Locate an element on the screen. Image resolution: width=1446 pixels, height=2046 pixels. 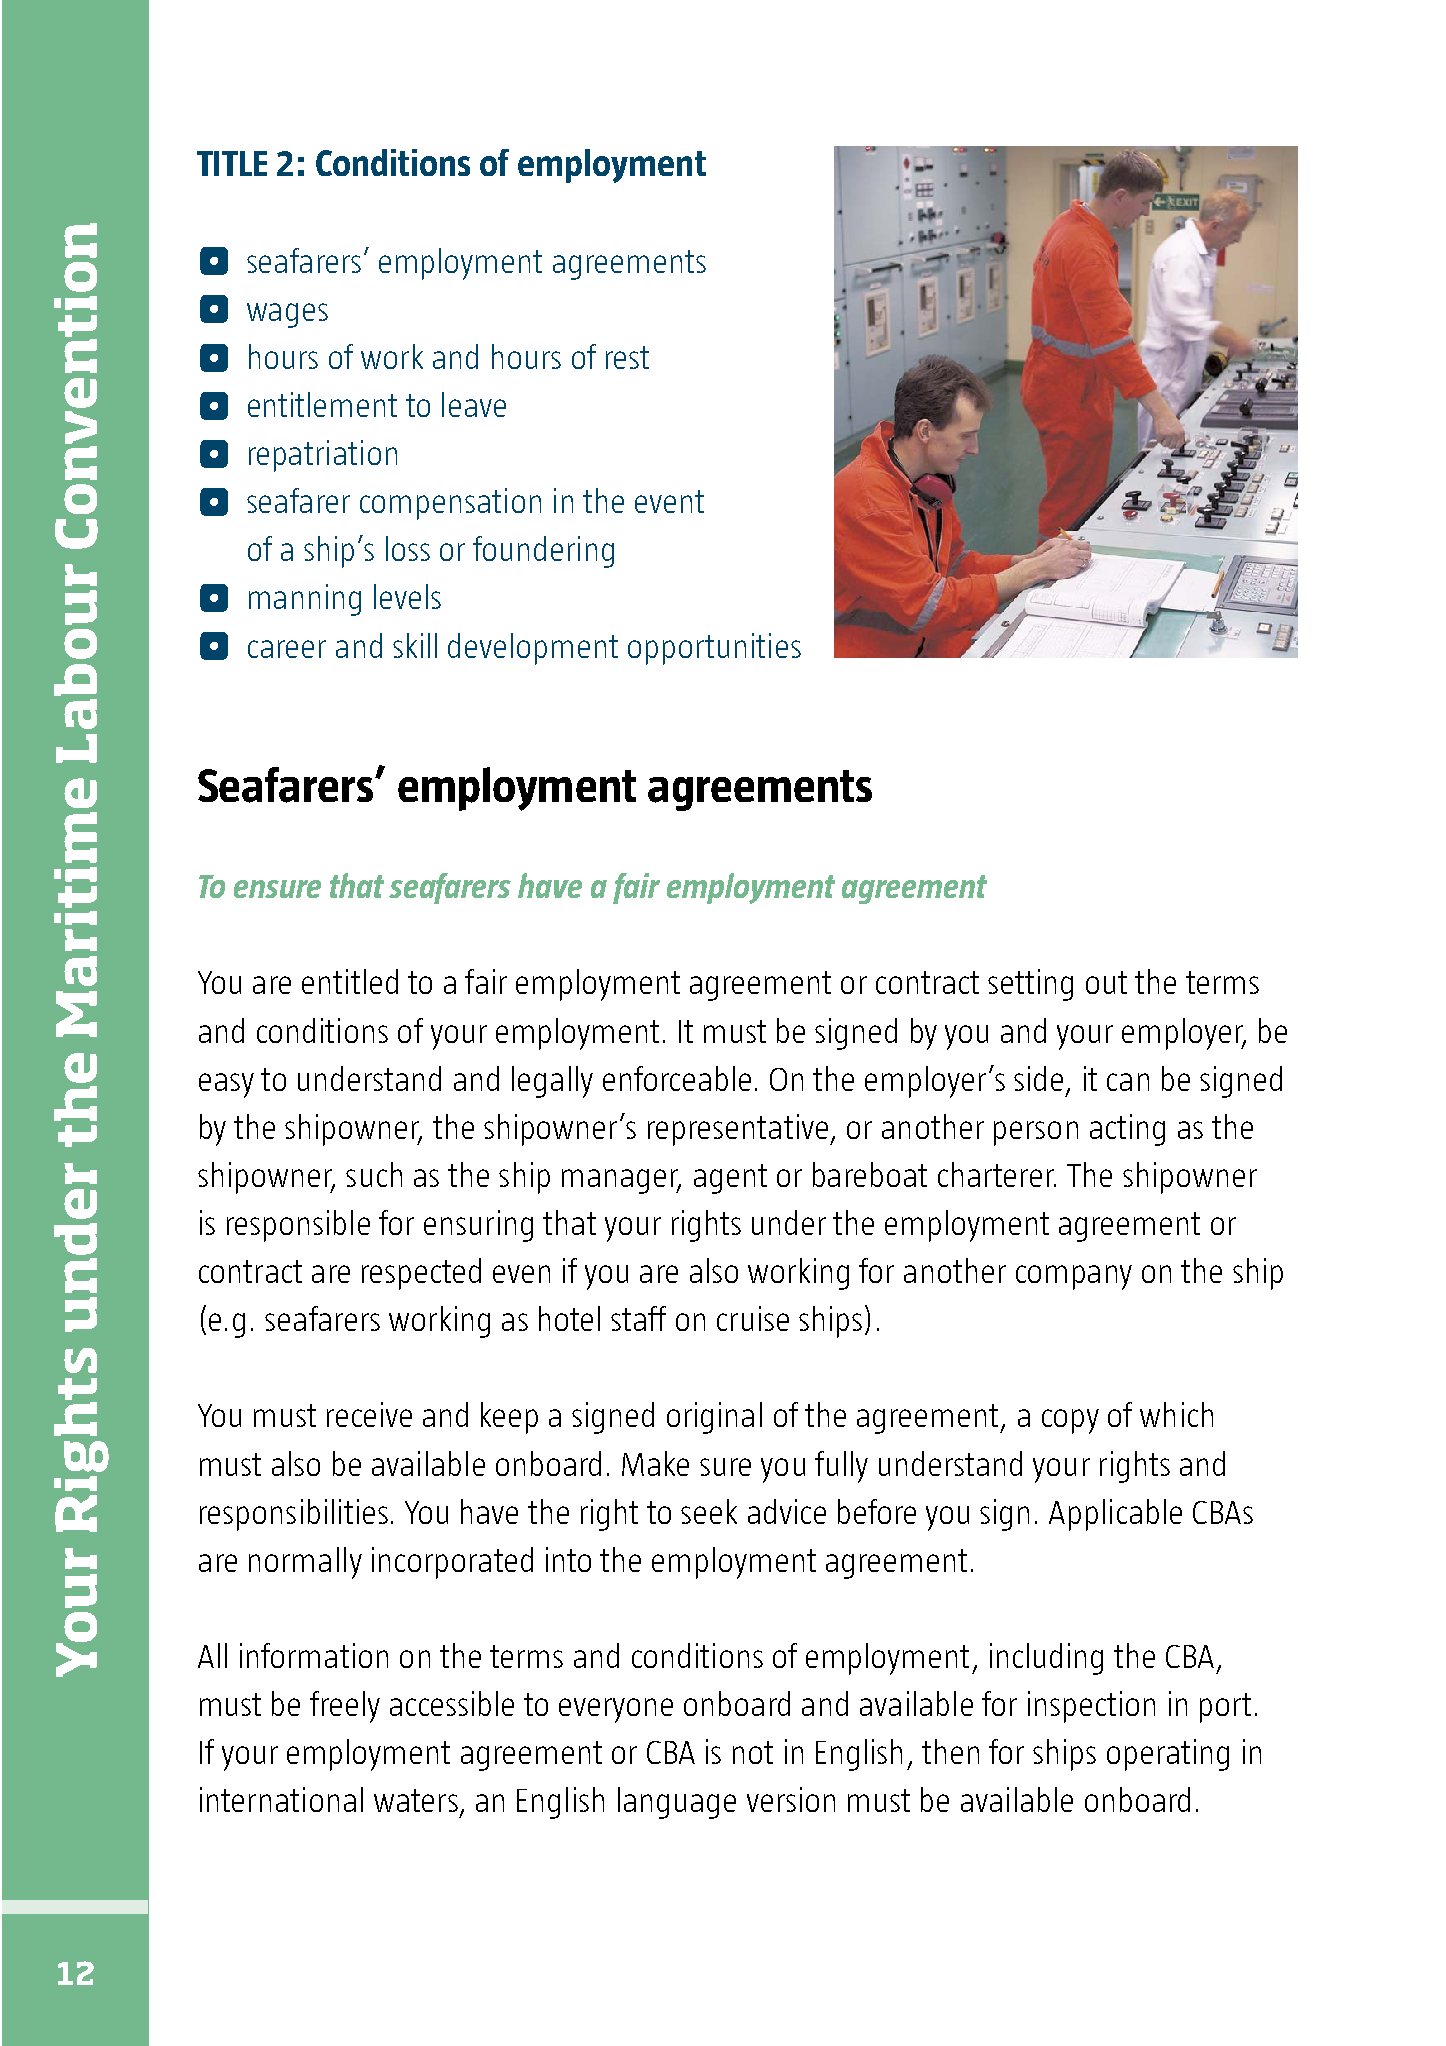
language is located at coordinates (677, 1803).
